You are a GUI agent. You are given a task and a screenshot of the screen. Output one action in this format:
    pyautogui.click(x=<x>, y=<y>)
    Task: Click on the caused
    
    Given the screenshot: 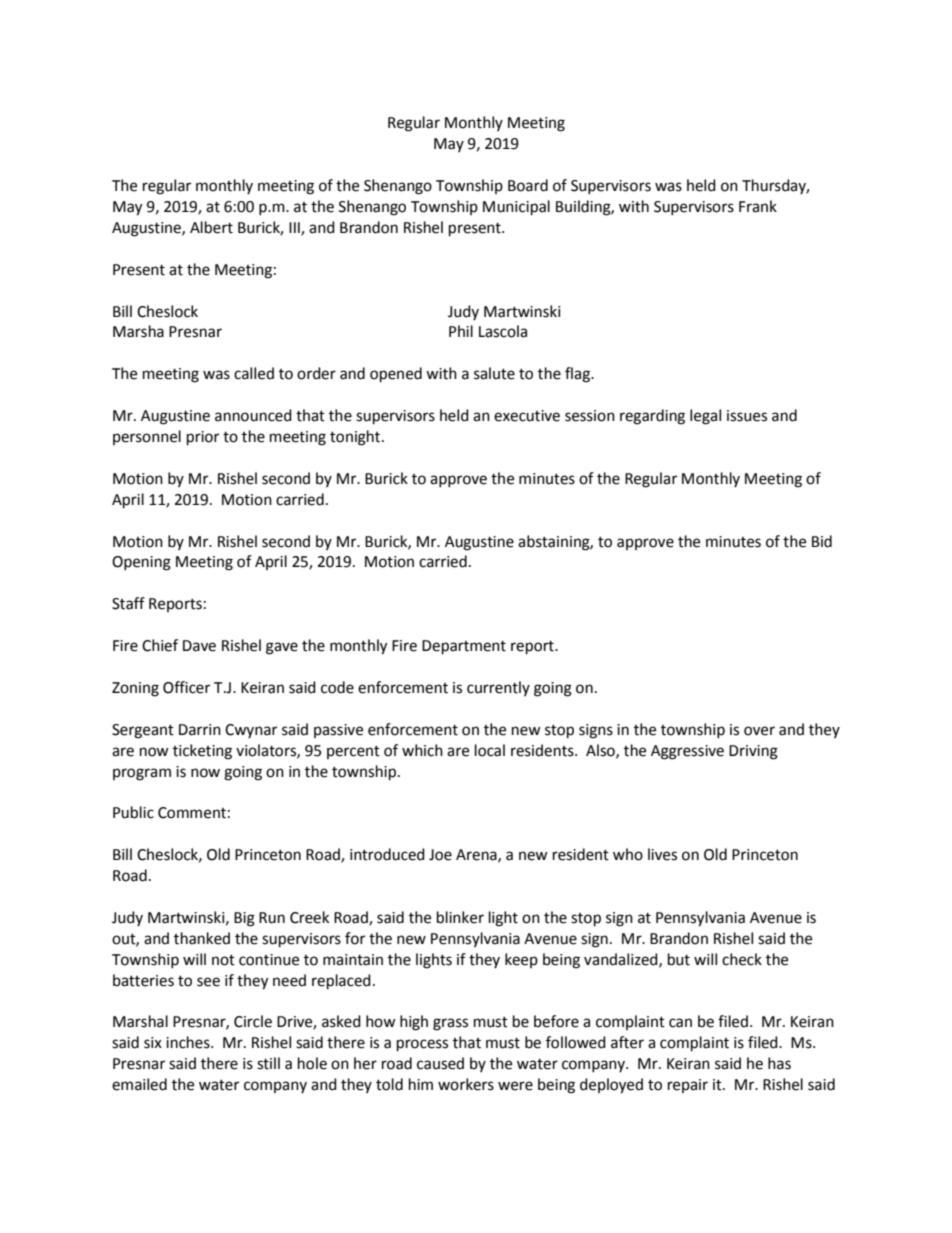 What is the action you would take?
    pyautogui.click(x=440, y=1063)
